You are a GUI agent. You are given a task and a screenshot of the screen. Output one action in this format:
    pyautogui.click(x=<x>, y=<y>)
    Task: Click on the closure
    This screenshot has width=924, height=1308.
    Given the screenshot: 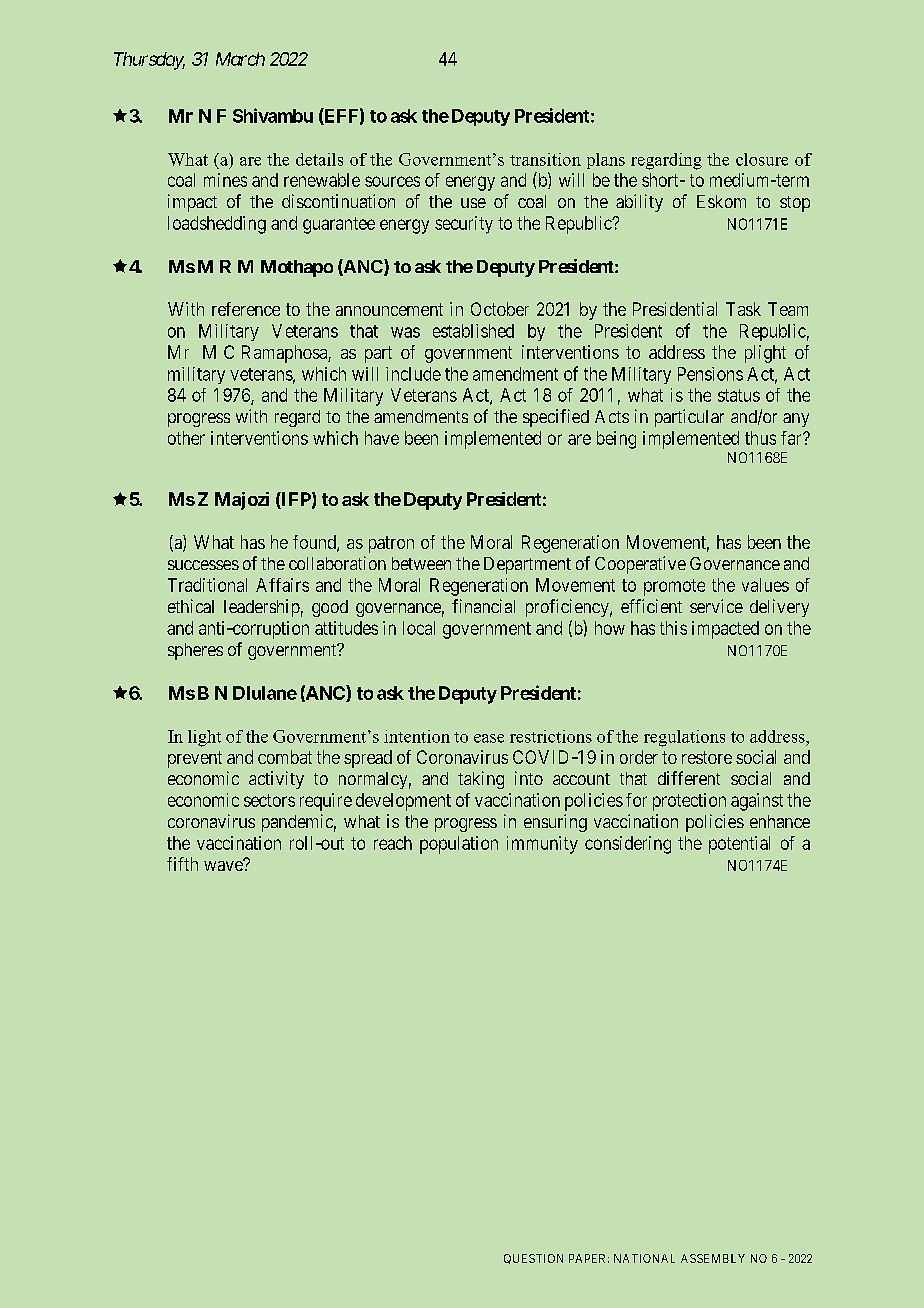 What is the action you would take?
    pyautogui.click(x=762, y=159)
